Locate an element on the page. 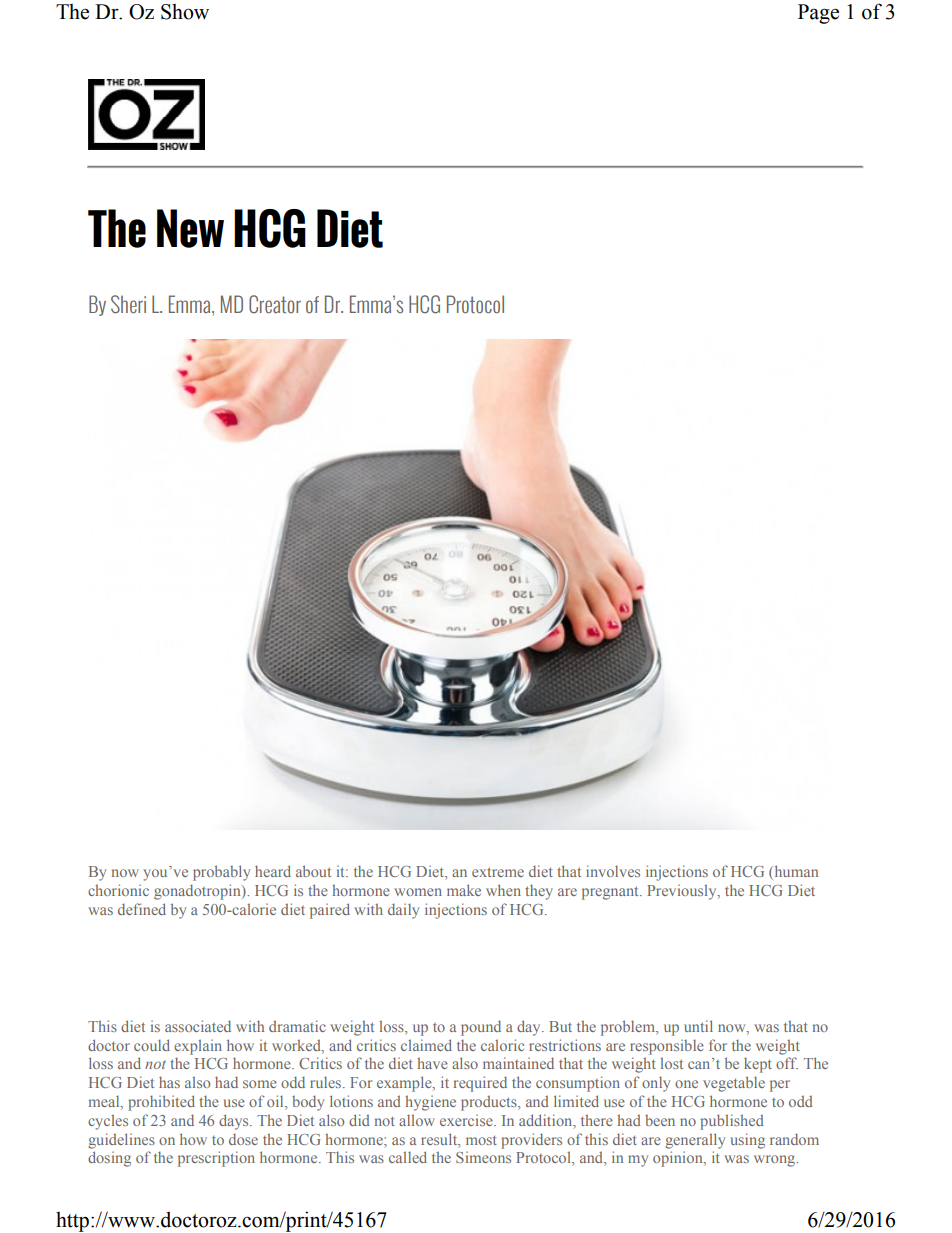 This document has width=952, height=1233. Previously is located at coordinates (683, 892).
